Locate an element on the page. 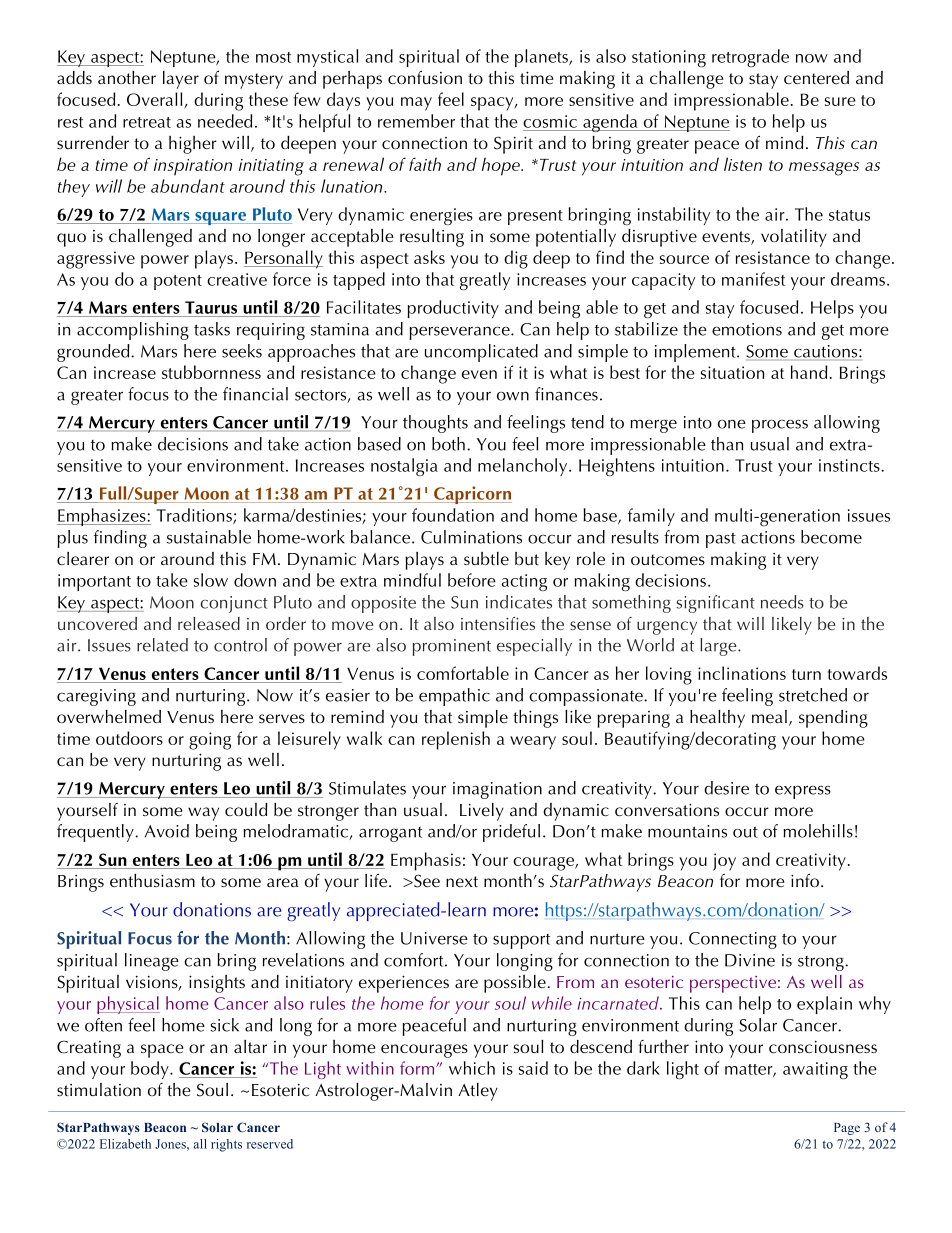  next is located at coordinates (462, 881).
